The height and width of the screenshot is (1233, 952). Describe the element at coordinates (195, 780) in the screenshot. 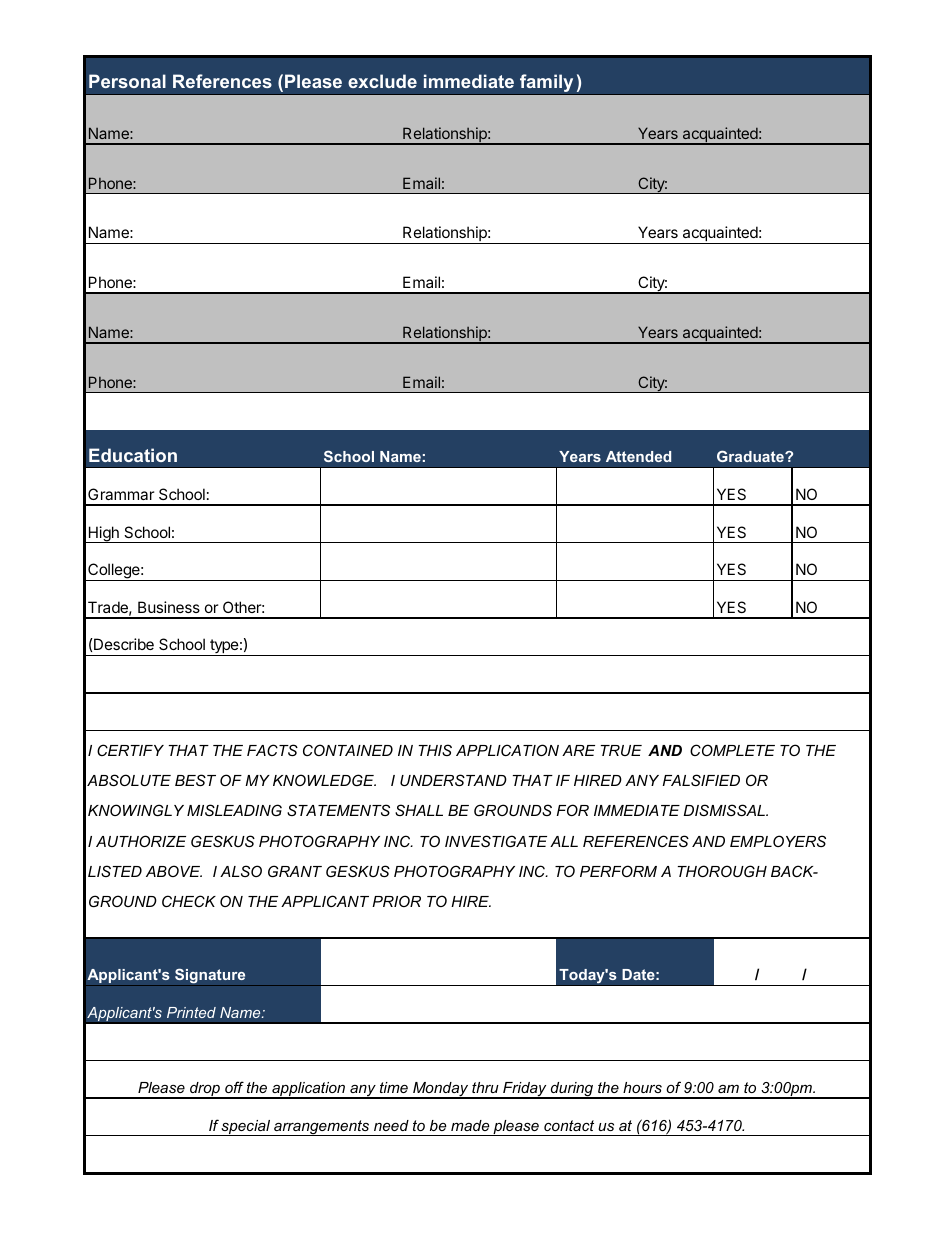

I see `BEST` at that location.
